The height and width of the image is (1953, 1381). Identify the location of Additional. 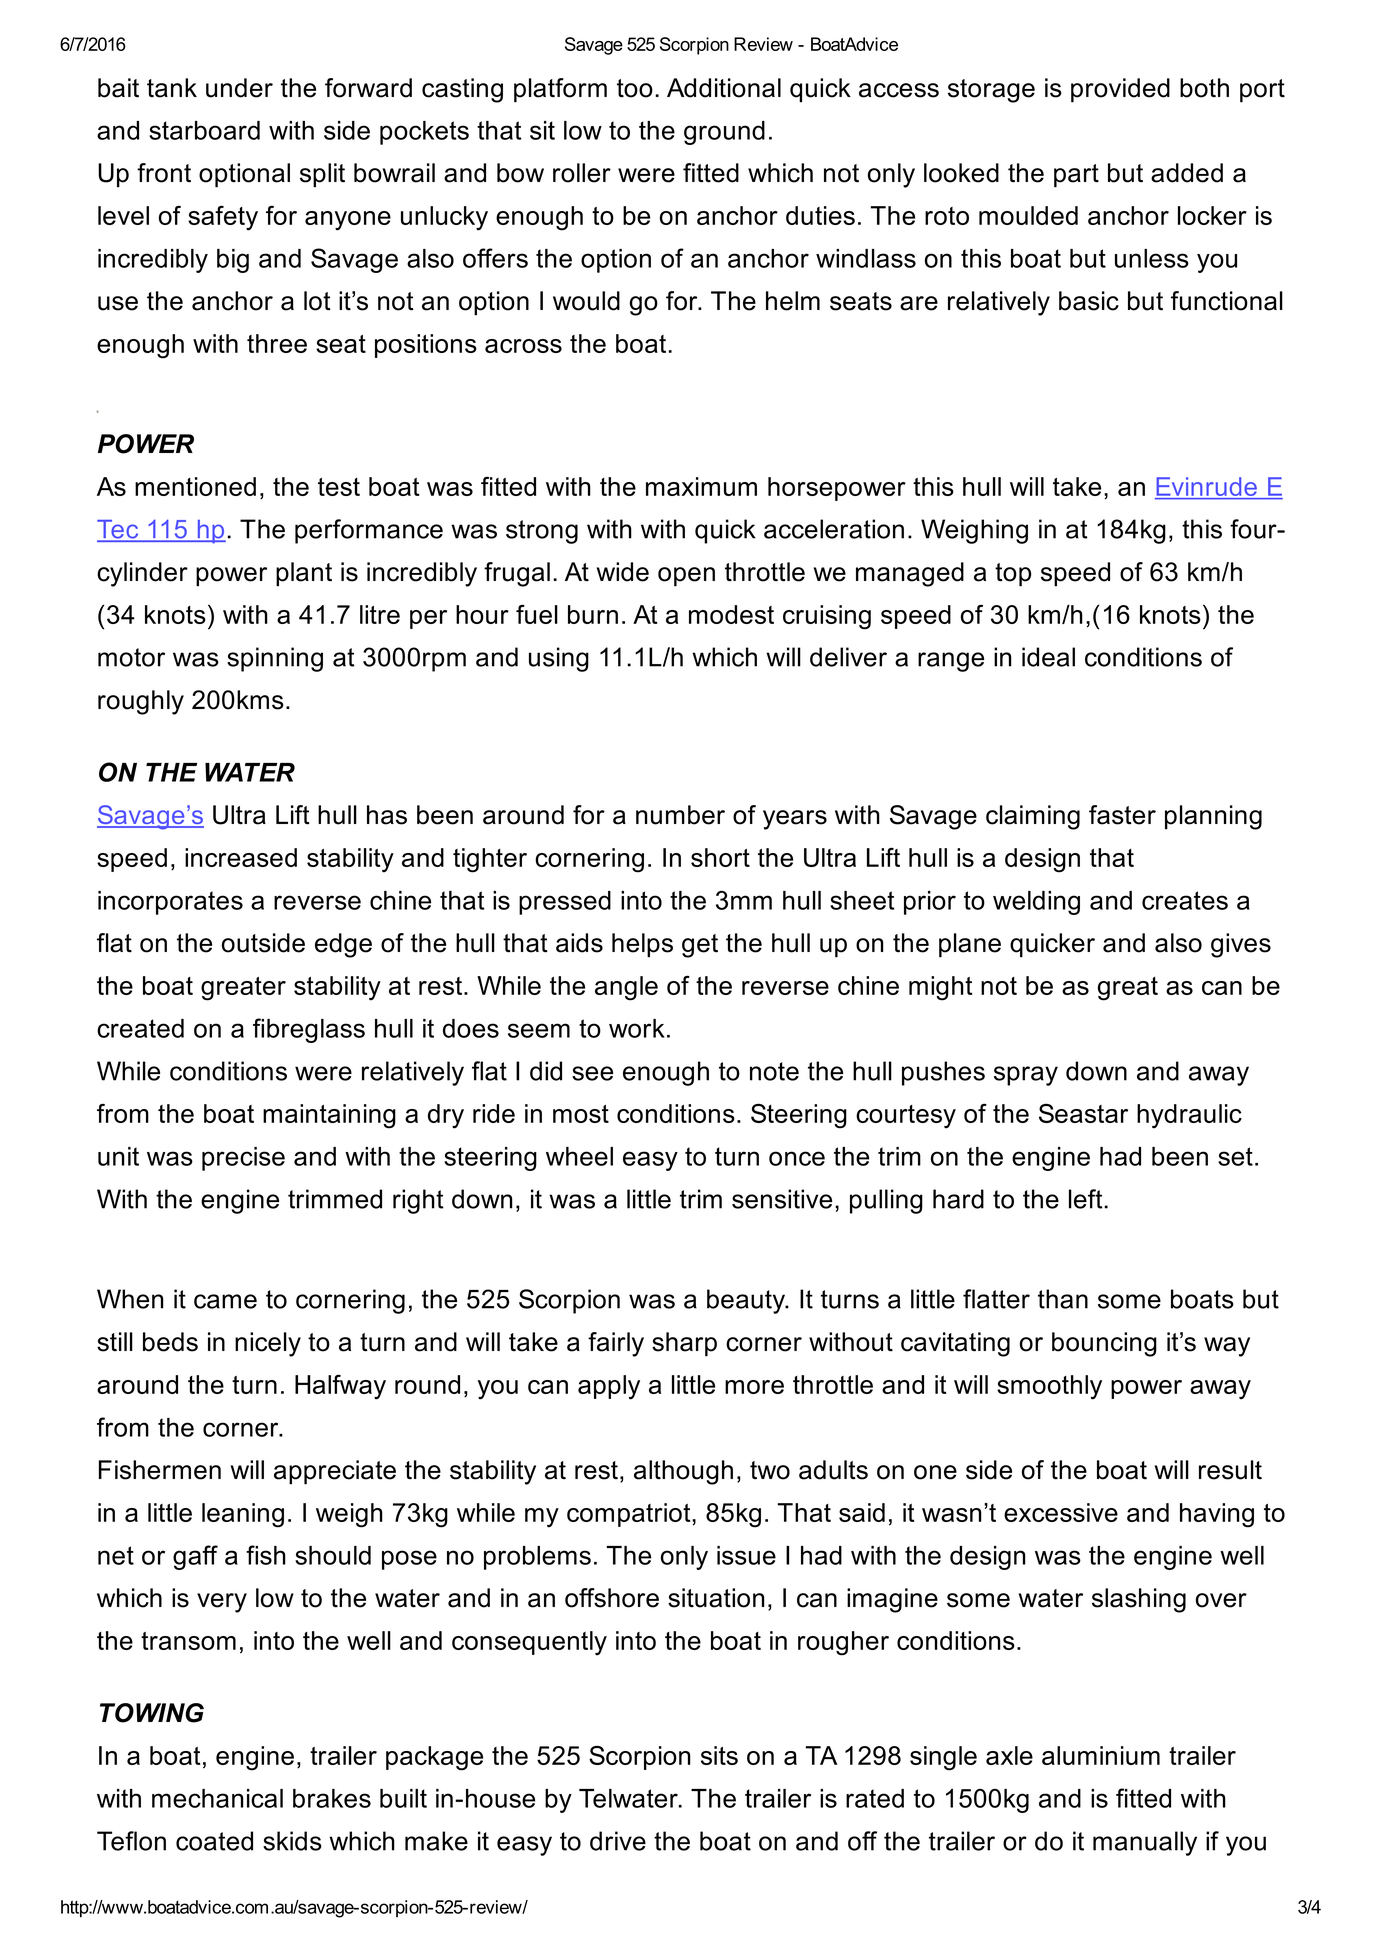
(724, 88).
